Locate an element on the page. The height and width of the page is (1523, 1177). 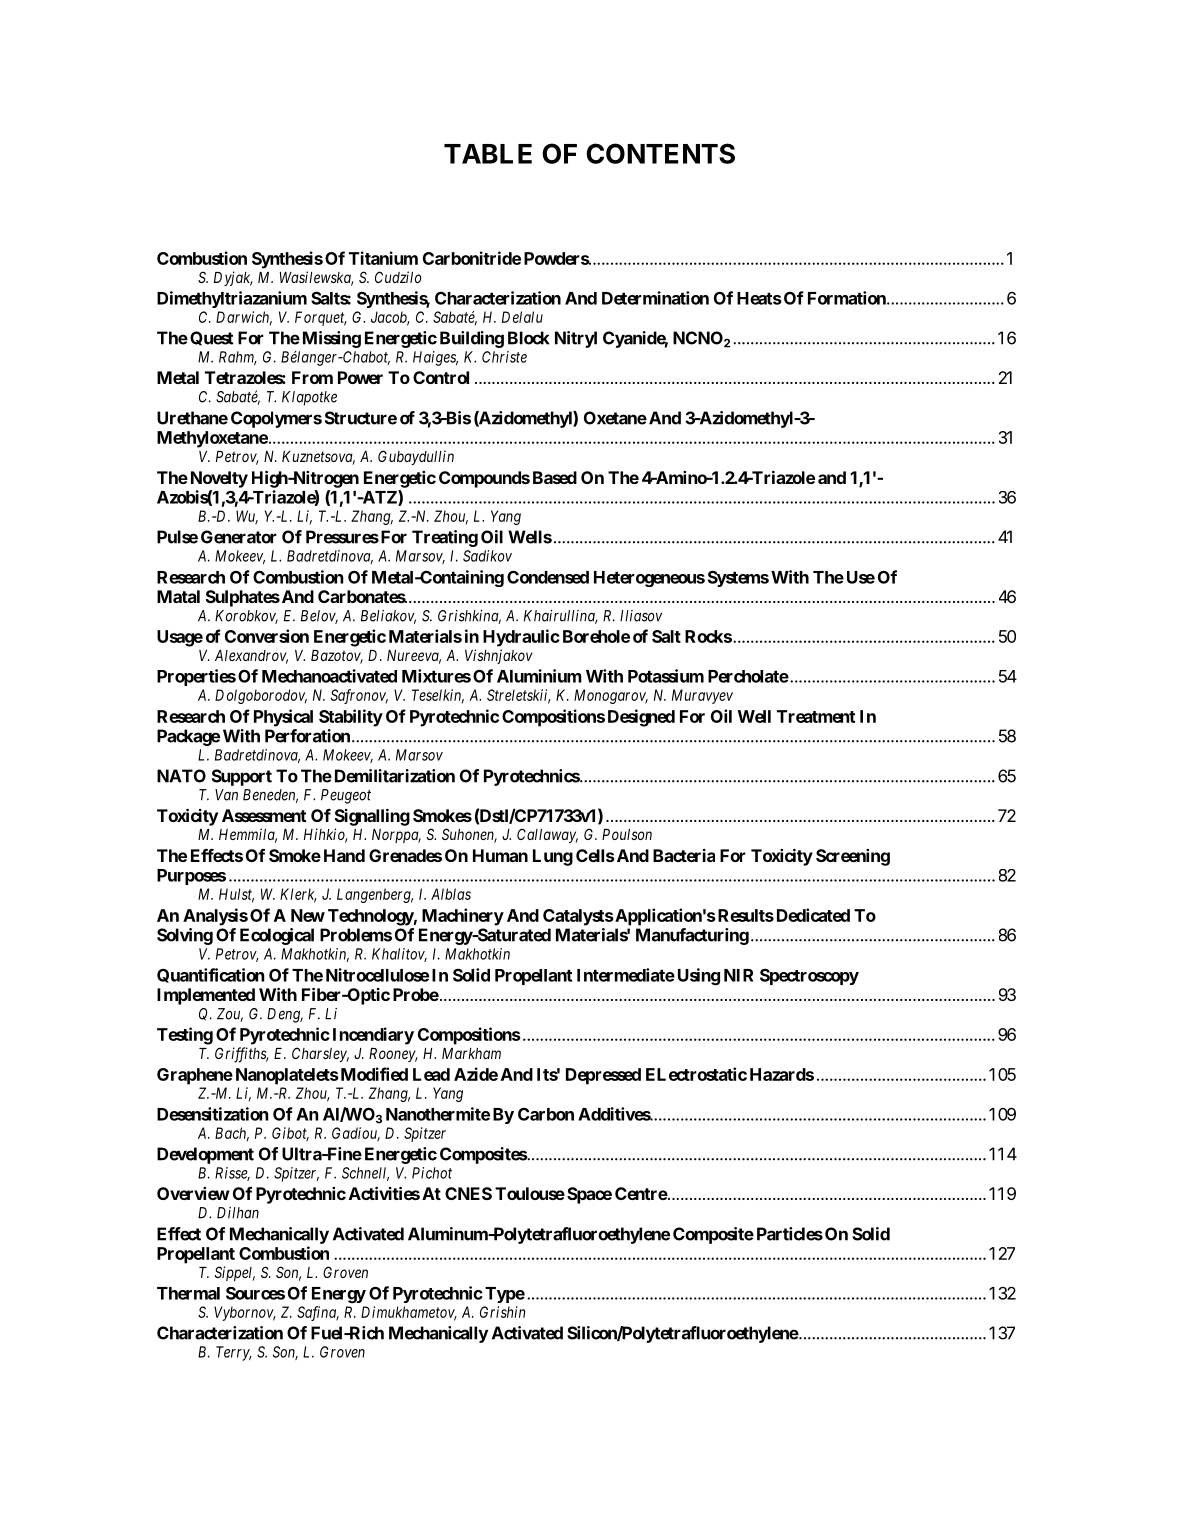
Novelty is located at coordinates (219, 479).
